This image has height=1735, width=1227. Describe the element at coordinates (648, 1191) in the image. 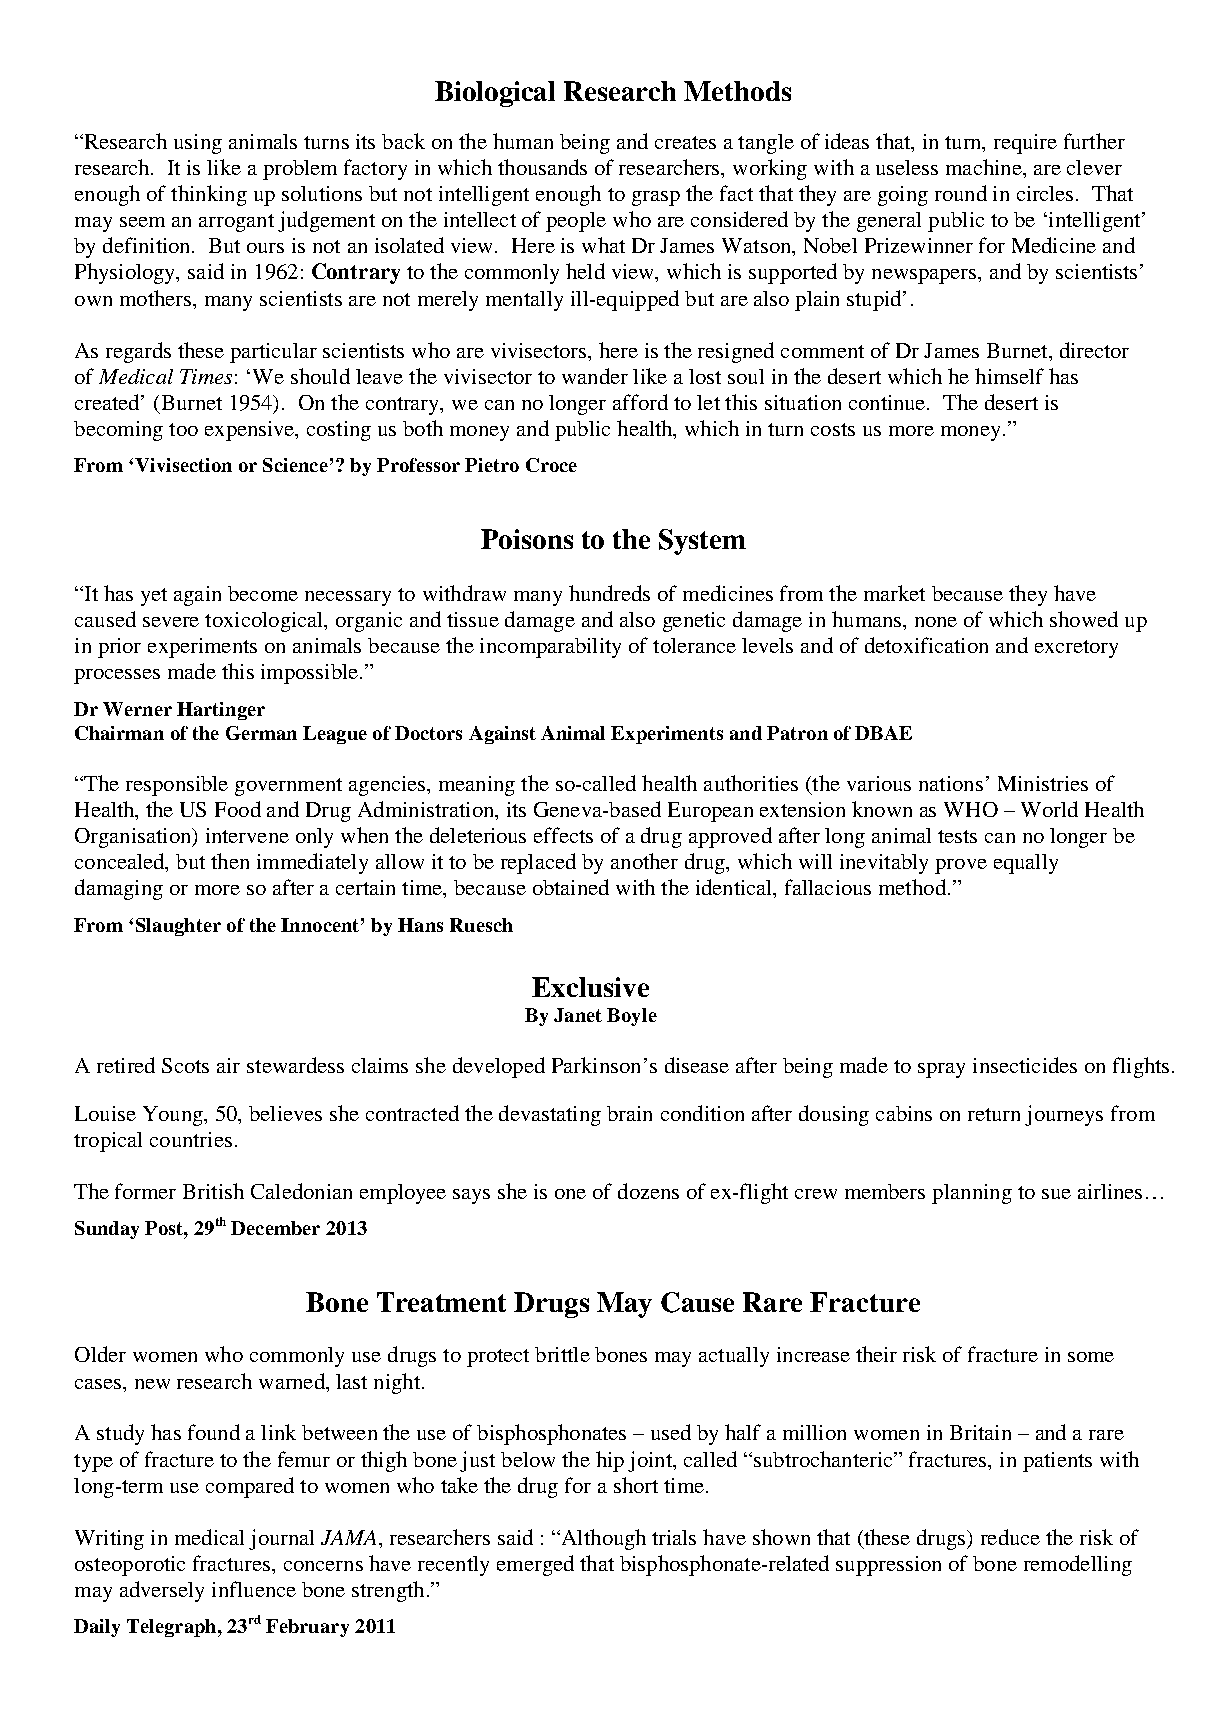

I see `dozens` at that location.
